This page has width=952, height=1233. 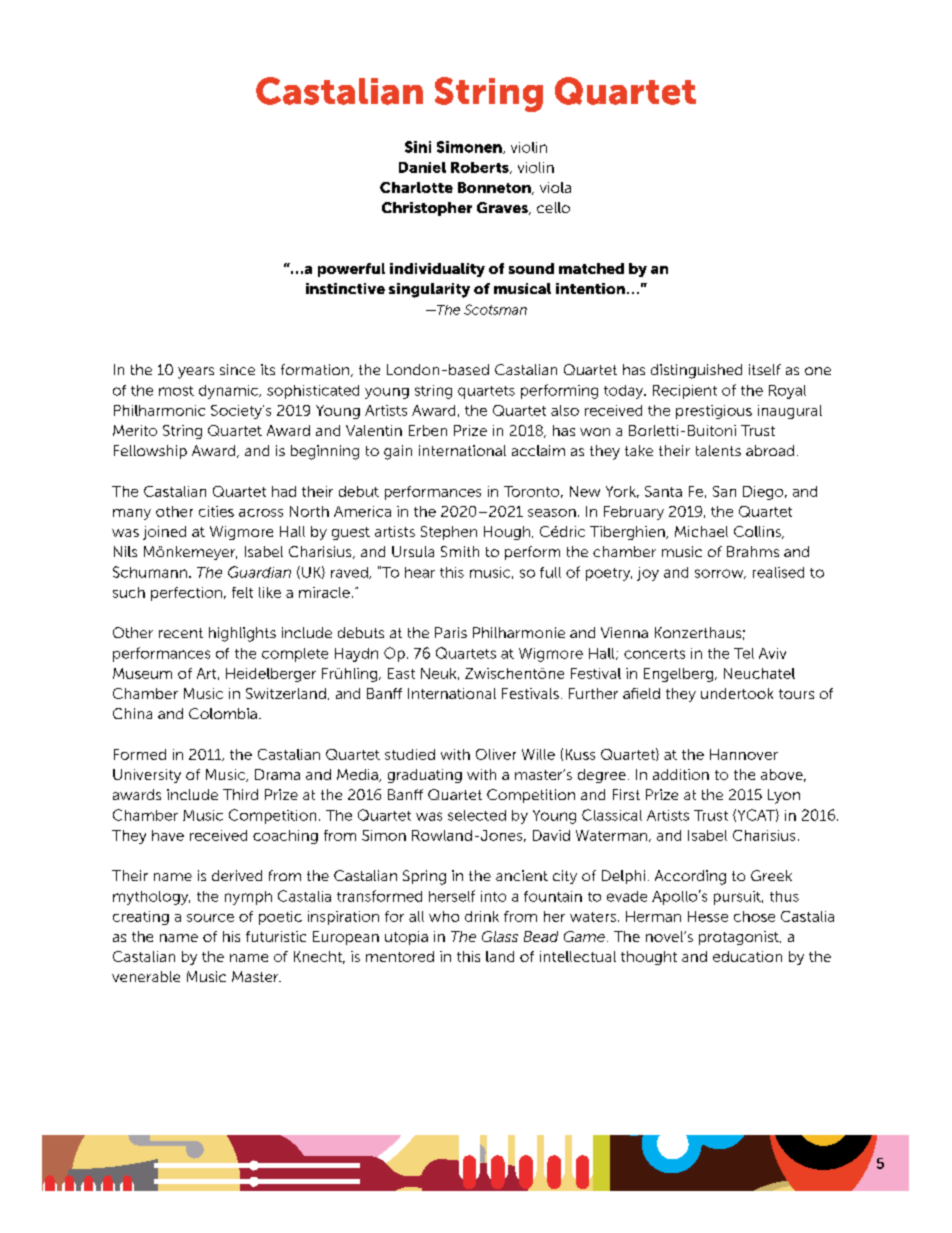 What do you see at coordinates (460, 551) in the page?
I see `Smith` at bounding box center [460, 551].
